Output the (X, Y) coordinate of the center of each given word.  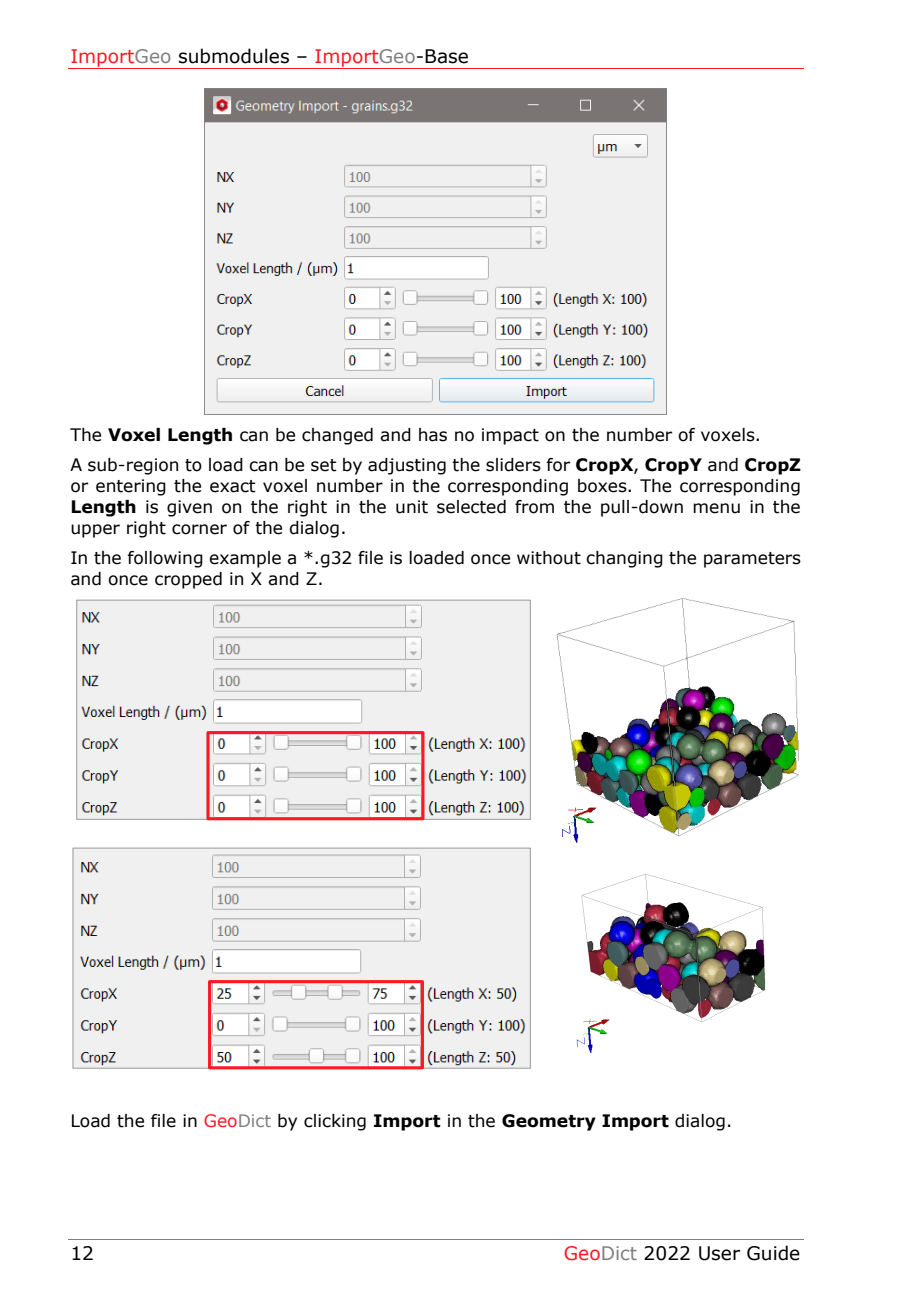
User (719, 1253)
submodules (234, 56)
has (433, 435)
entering (131, 487)
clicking (335, 1122)
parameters (752, 560)
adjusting (407, 466)
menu (716, 508)
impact (510, 436)
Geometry (549, 1122)
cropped (188, 580)
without (549, 558)
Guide (773, 1253)
